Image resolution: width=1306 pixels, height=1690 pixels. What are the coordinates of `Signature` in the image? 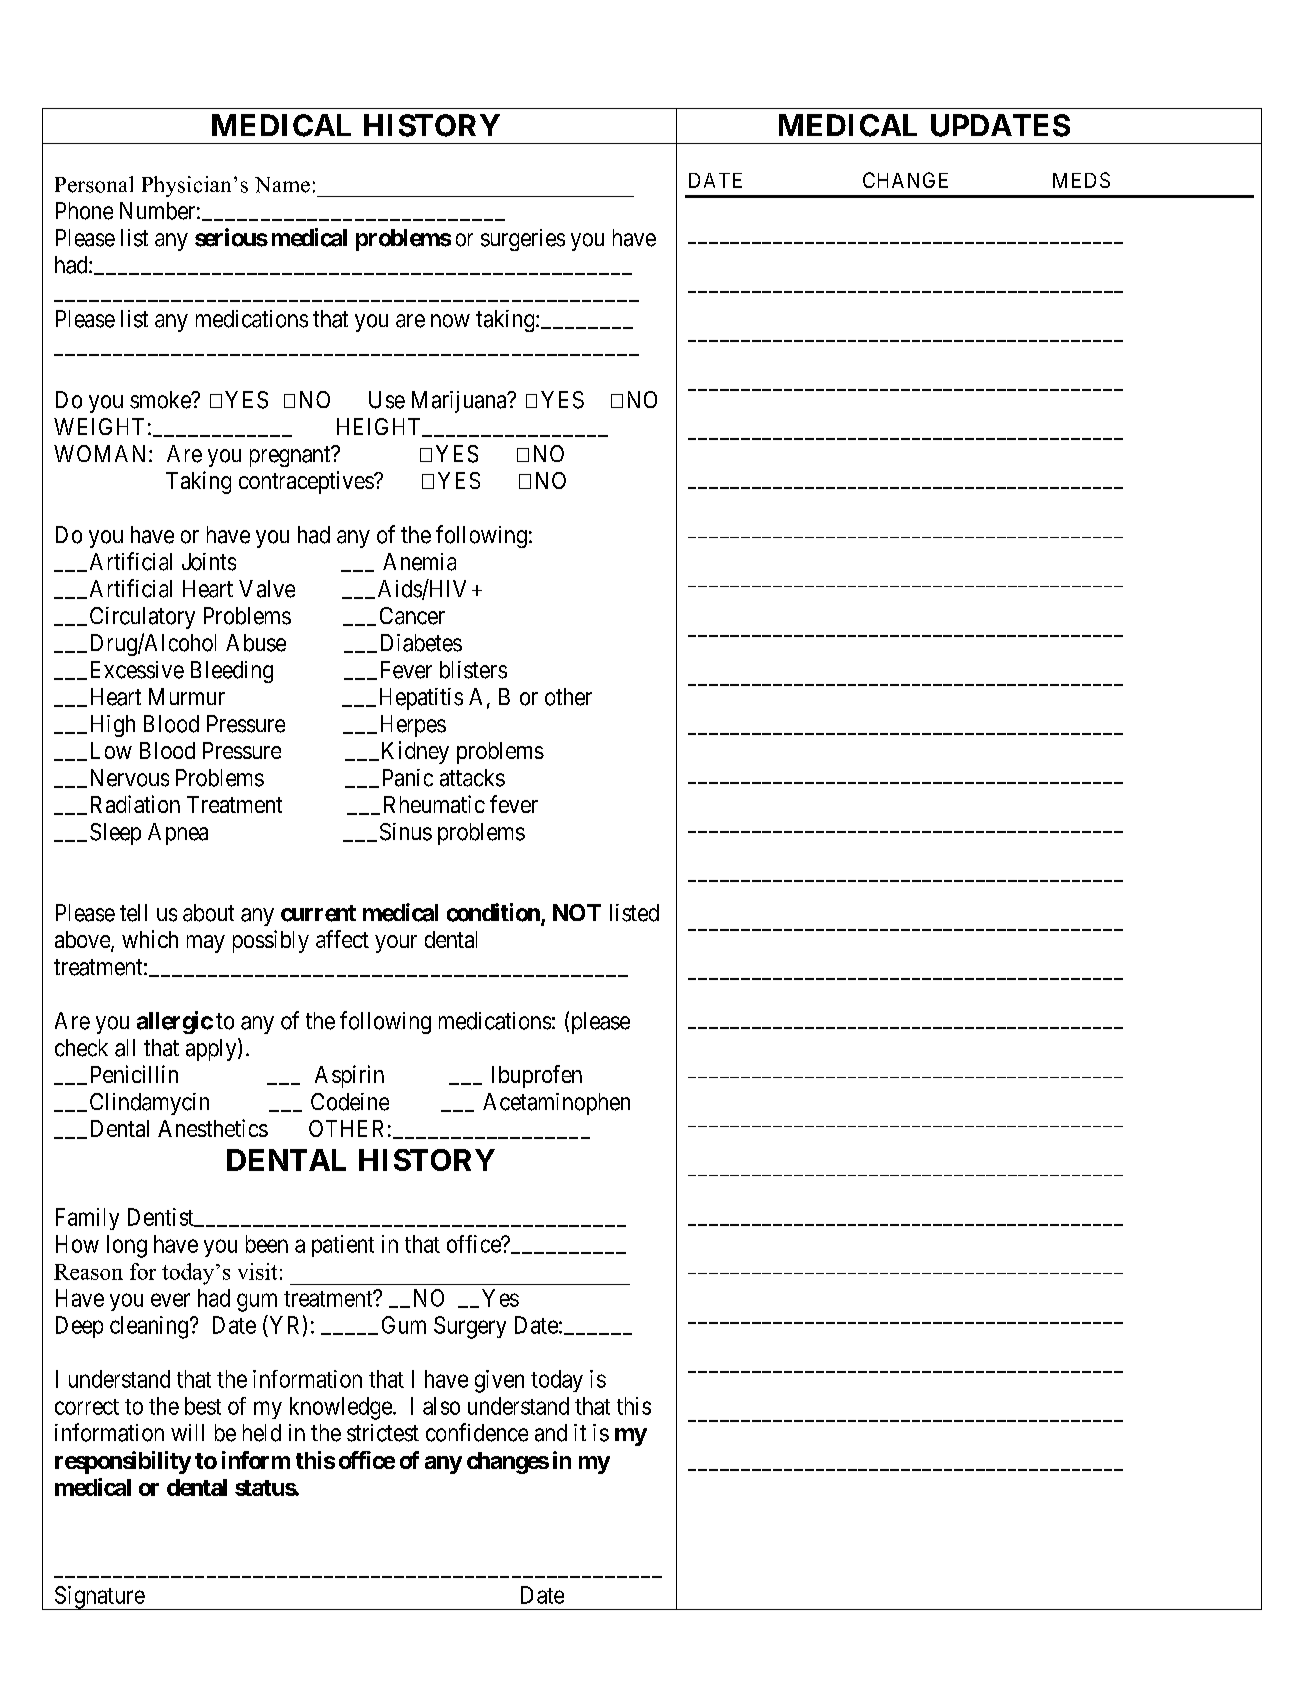 It's located at (99, 1598).
